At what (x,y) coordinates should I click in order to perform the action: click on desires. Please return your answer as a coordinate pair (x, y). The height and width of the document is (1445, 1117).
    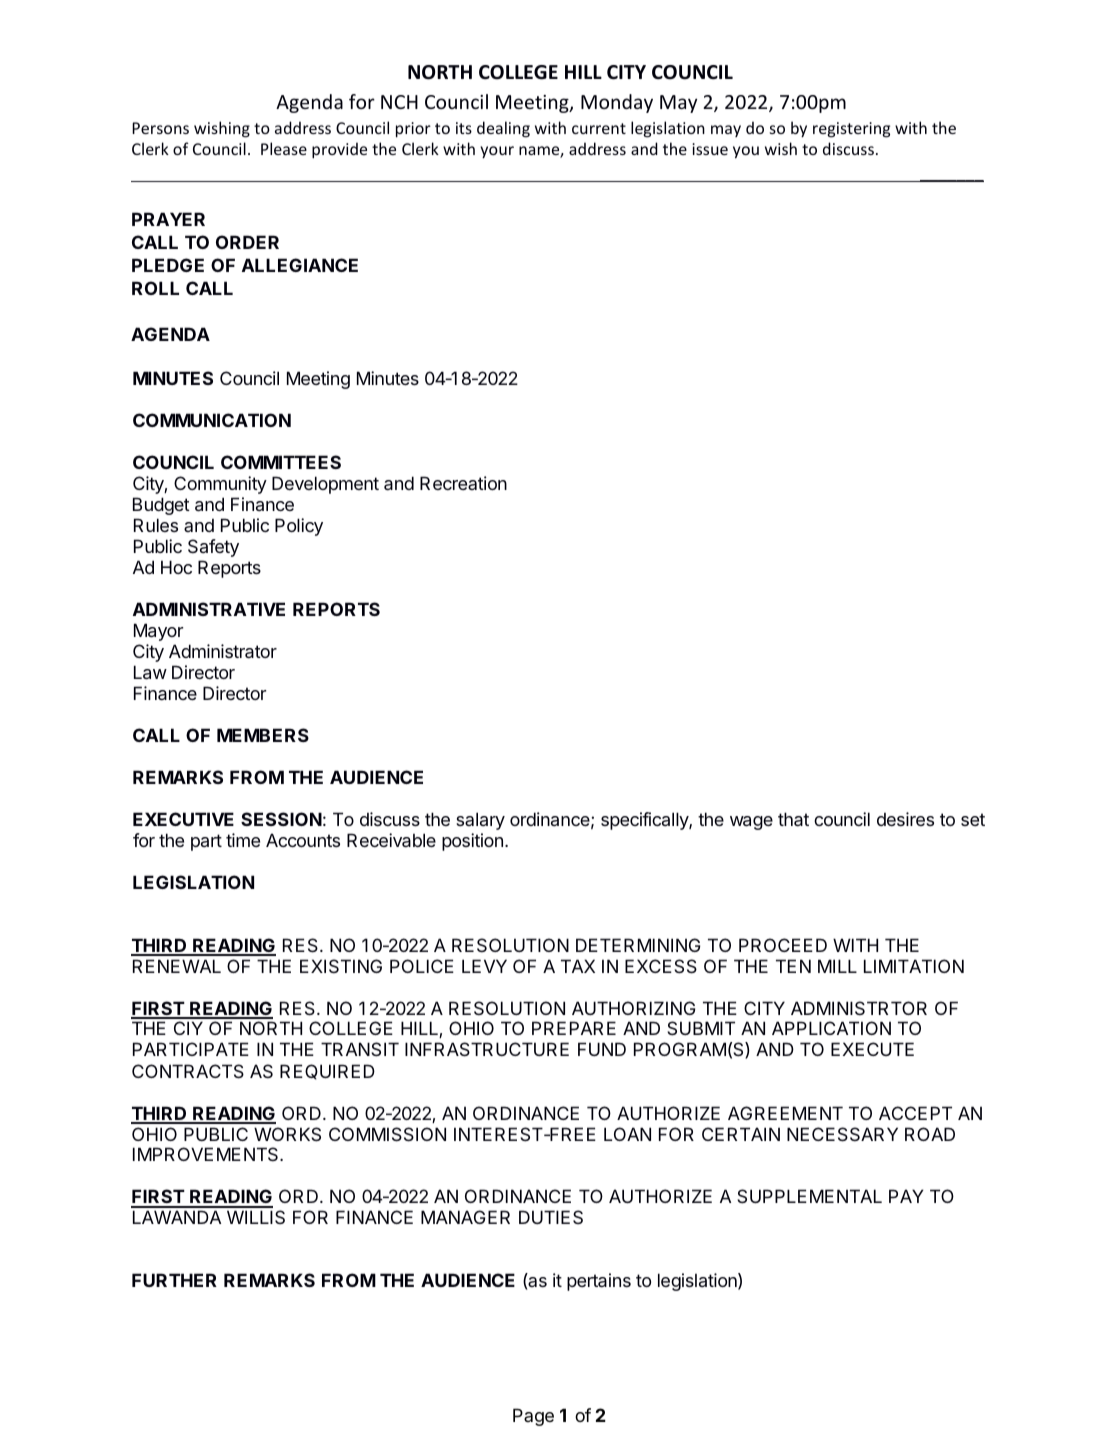
    Looking at the image, I should click on (905, 819).
